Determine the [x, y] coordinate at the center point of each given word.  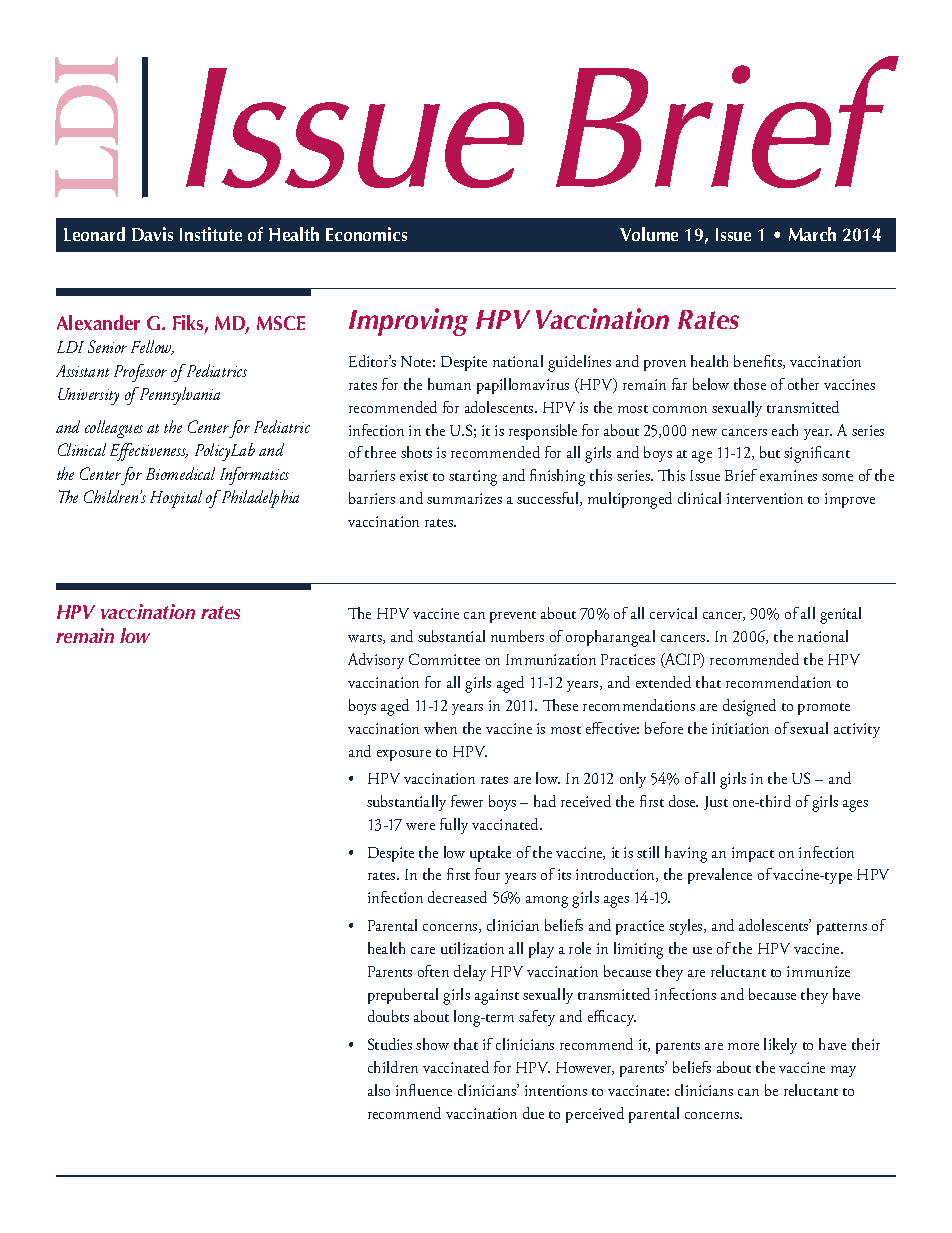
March [812, 234]
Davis [152, 234]
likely [780, 1046]
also [379, 1090]
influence [424, 1090]
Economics [366, 234]
